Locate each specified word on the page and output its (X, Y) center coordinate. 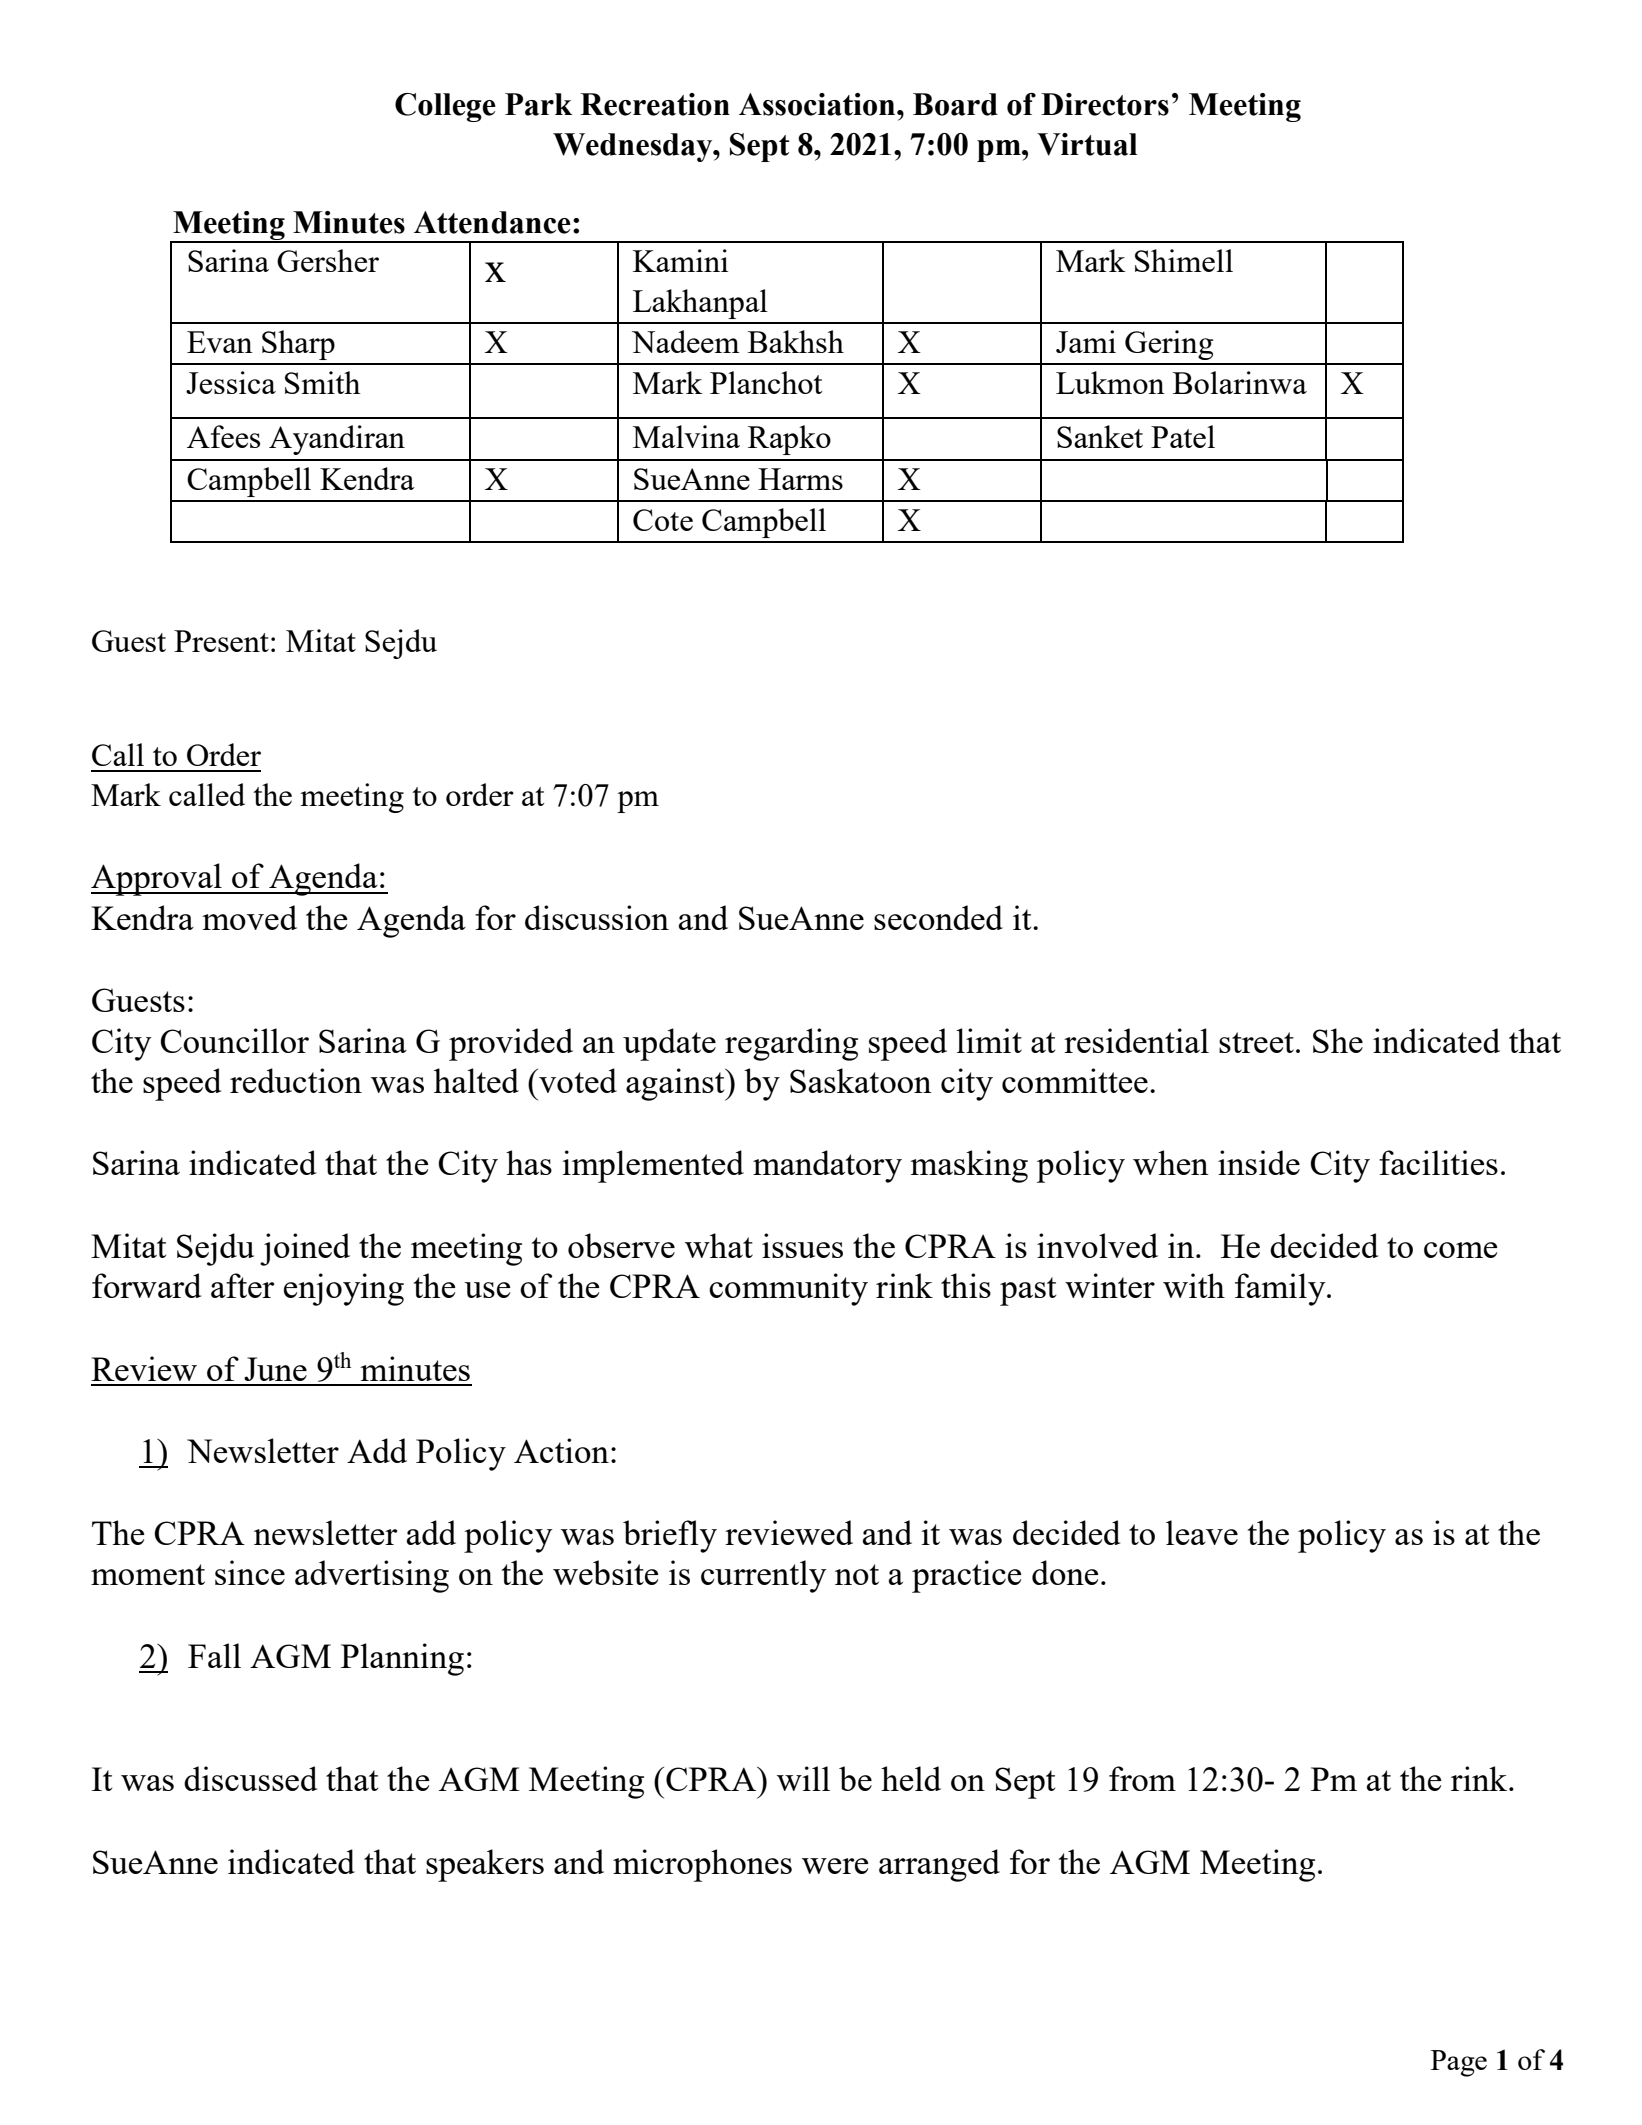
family (1281, 1289)
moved (249, 917)
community (788, 1289)
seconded (938, 917)
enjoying (344, 1289)
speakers (485, 1865)
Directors (1105, 104)
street (1256, 1042)
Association (818, 104)
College (445, 107)
